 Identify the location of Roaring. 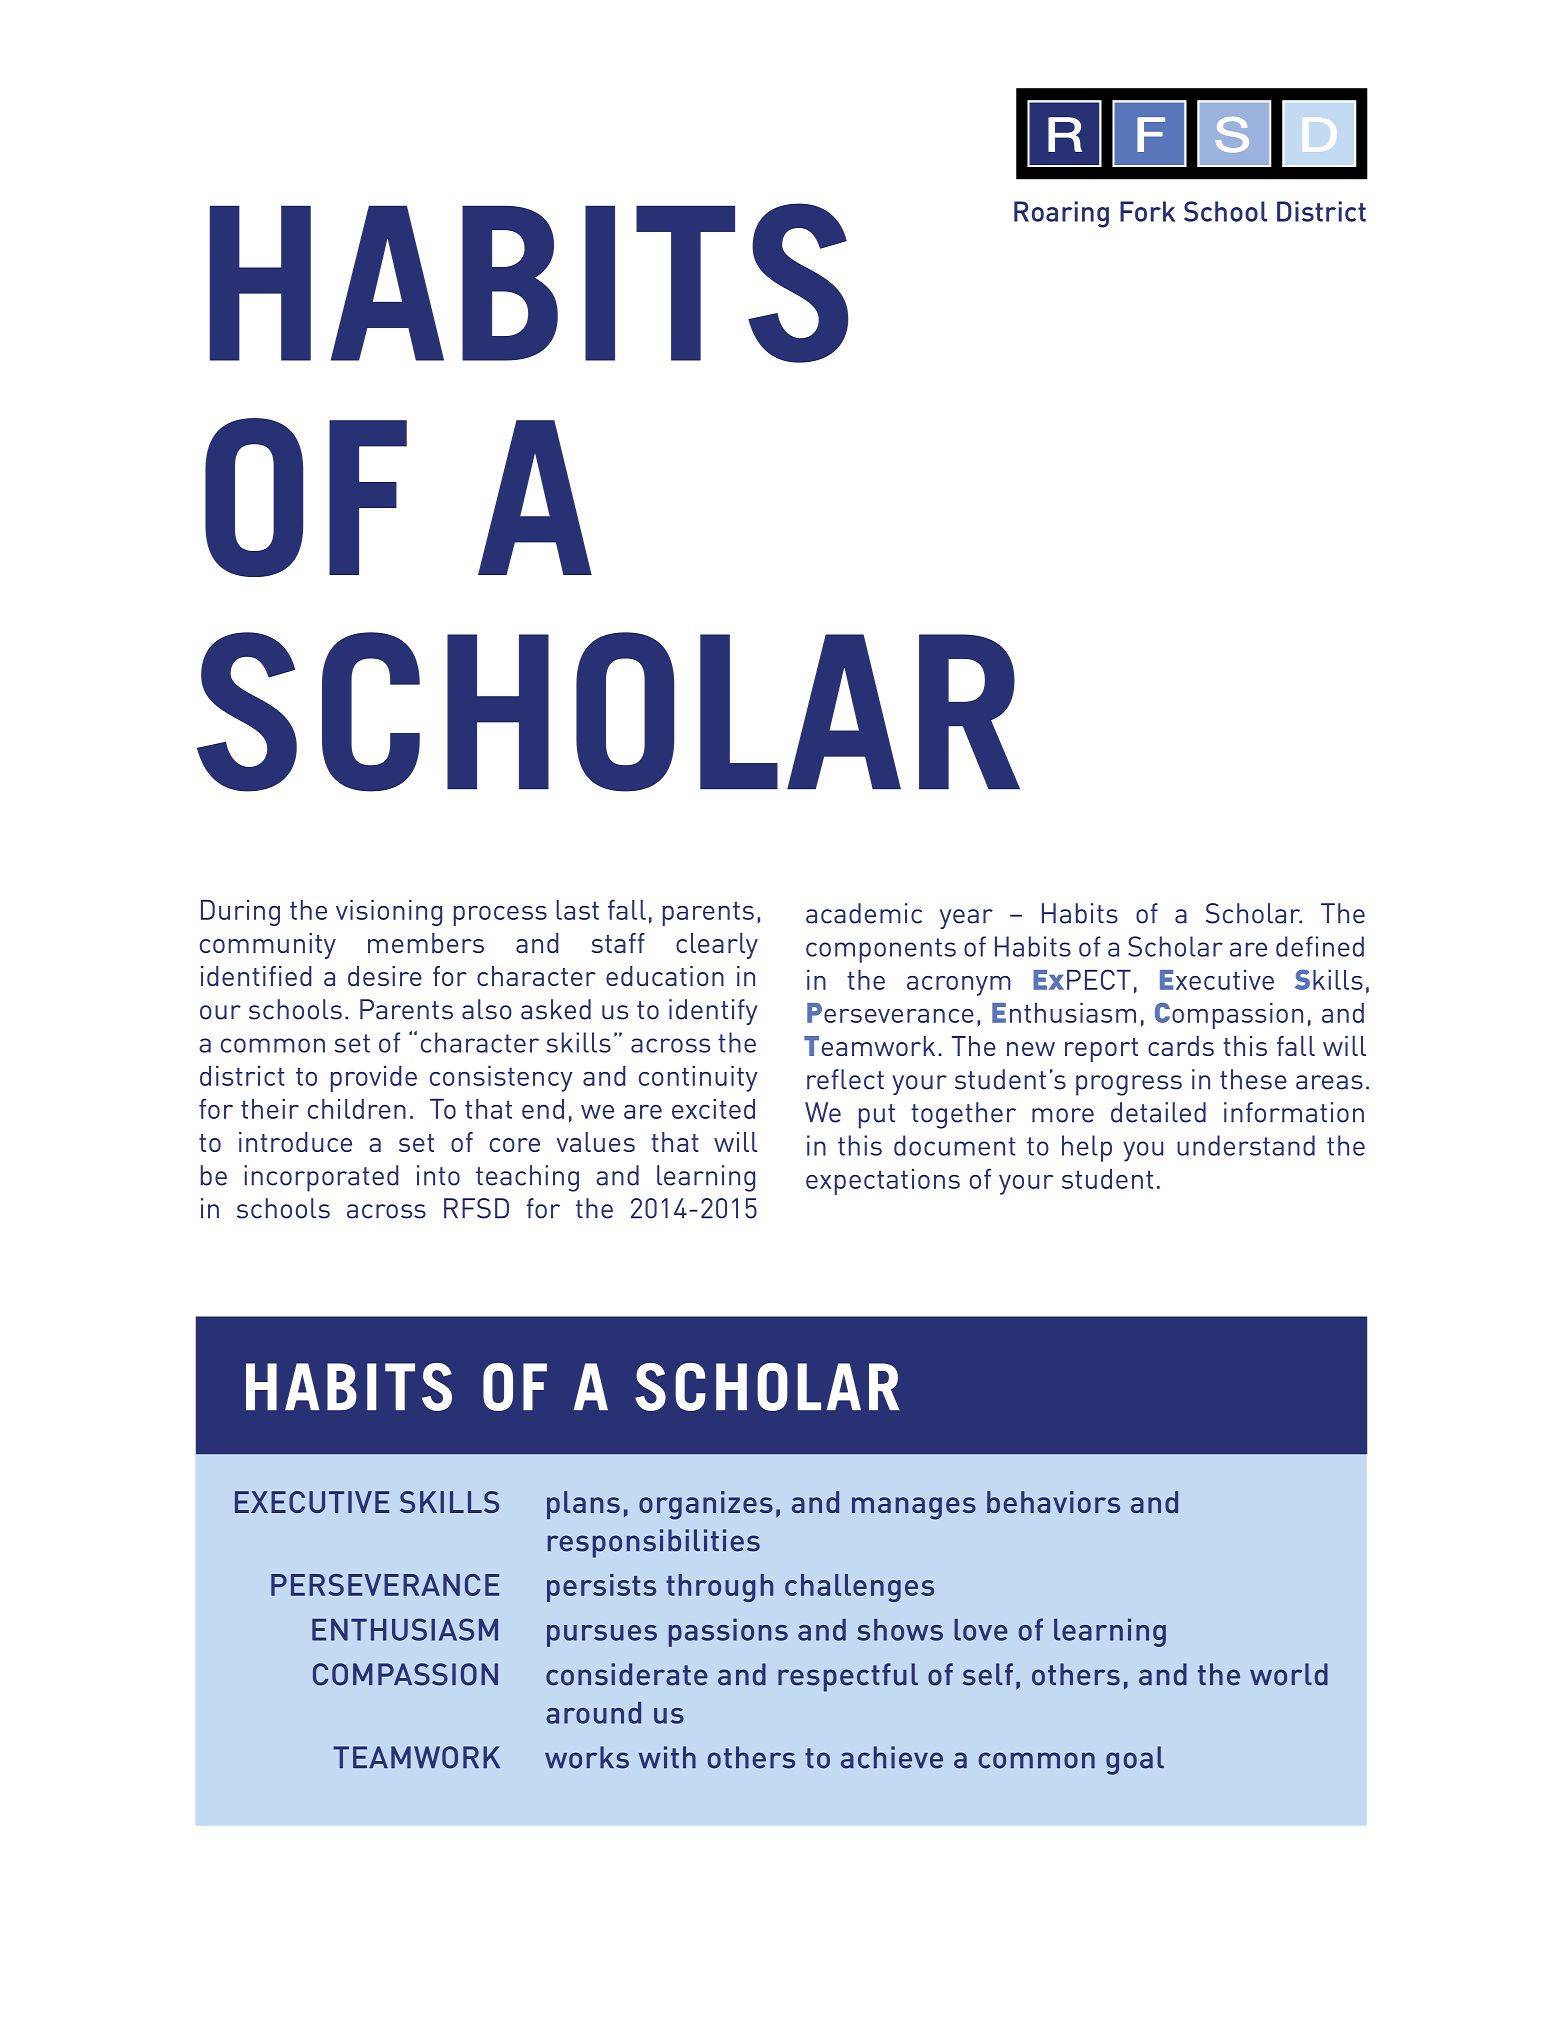
(1061, 214).
